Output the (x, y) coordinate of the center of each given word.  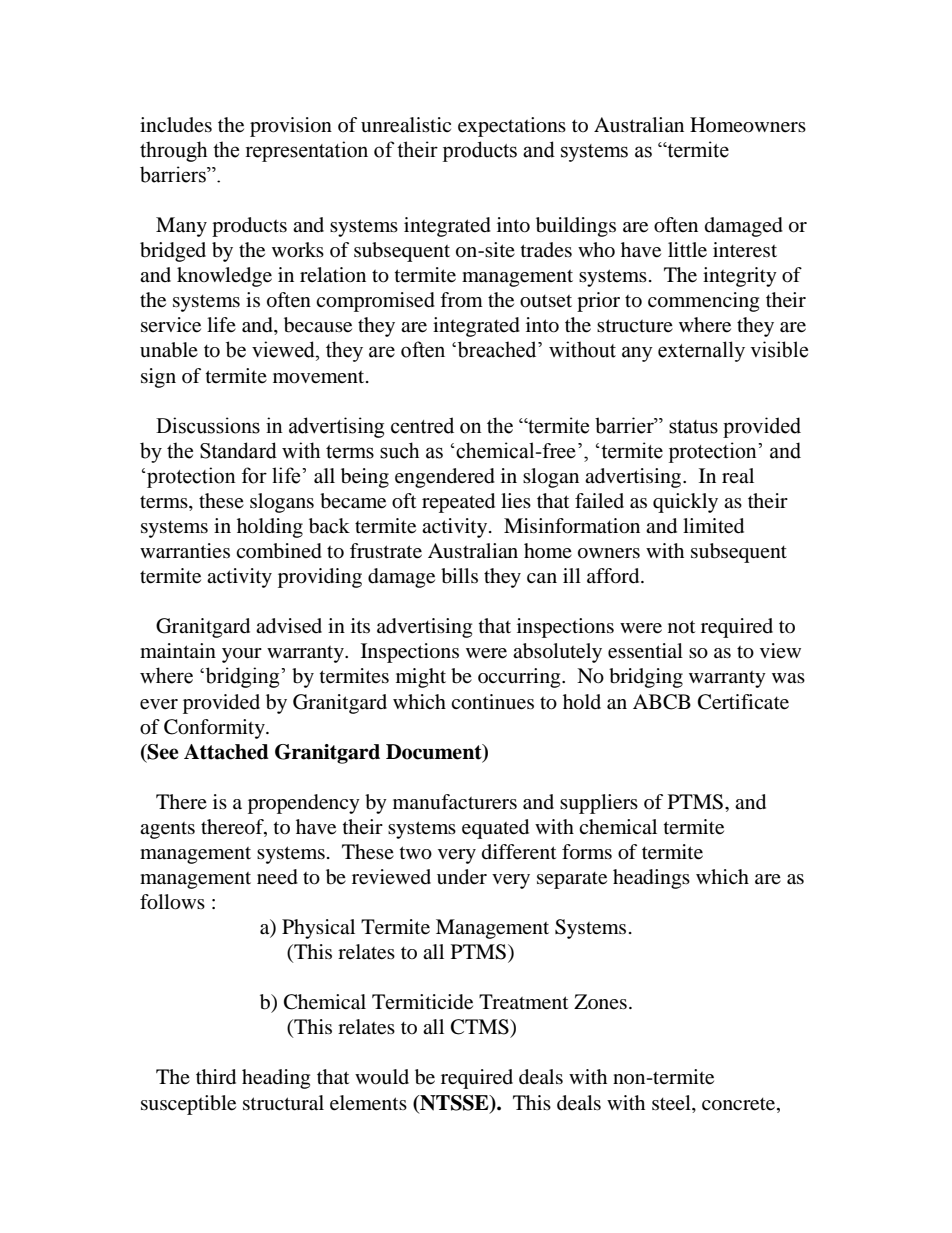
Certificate (743, 702)
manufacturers (455, 802)
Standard (238, 450)
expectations (512, 127)
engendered (445, 478)
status (693, 427)
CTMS (481, 1027)
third (216, 1077)
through (173, 151)
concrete (740, 1104)
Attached (226, 752)
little (687, 250)
